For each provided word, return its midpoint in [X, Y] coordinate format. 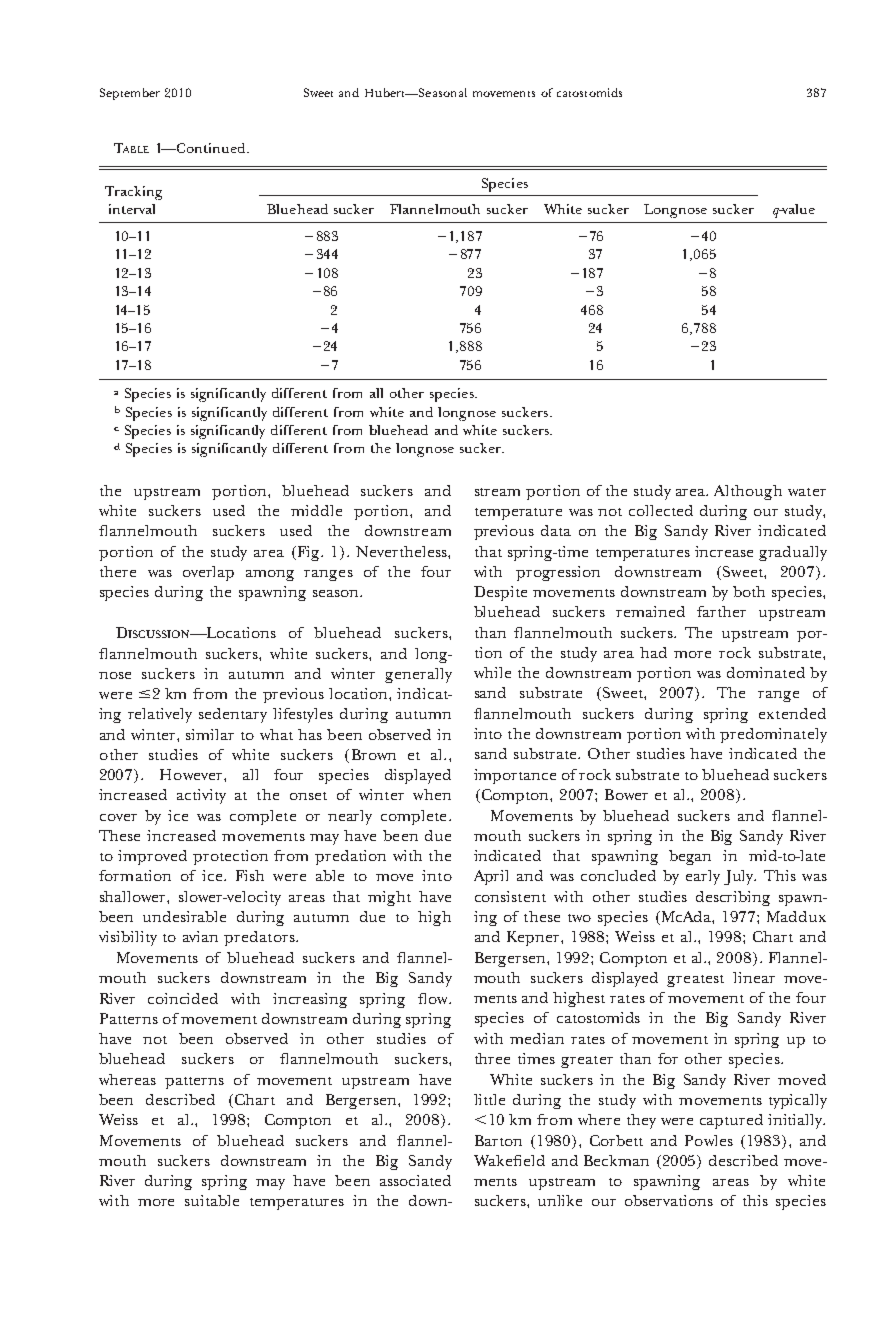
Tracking [133, 193]
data [556, 530]
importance [515, 776]
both [749, 591]
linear [754, 977]
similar [210, 734]
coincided [183, 998]
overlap [208, 573]
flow [434, 998]
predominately [773, 735]
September [130, 94]
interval [132, 209]
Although [748, 492]
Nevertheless [402, 551]
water [807, 492]
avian [200, 936]
